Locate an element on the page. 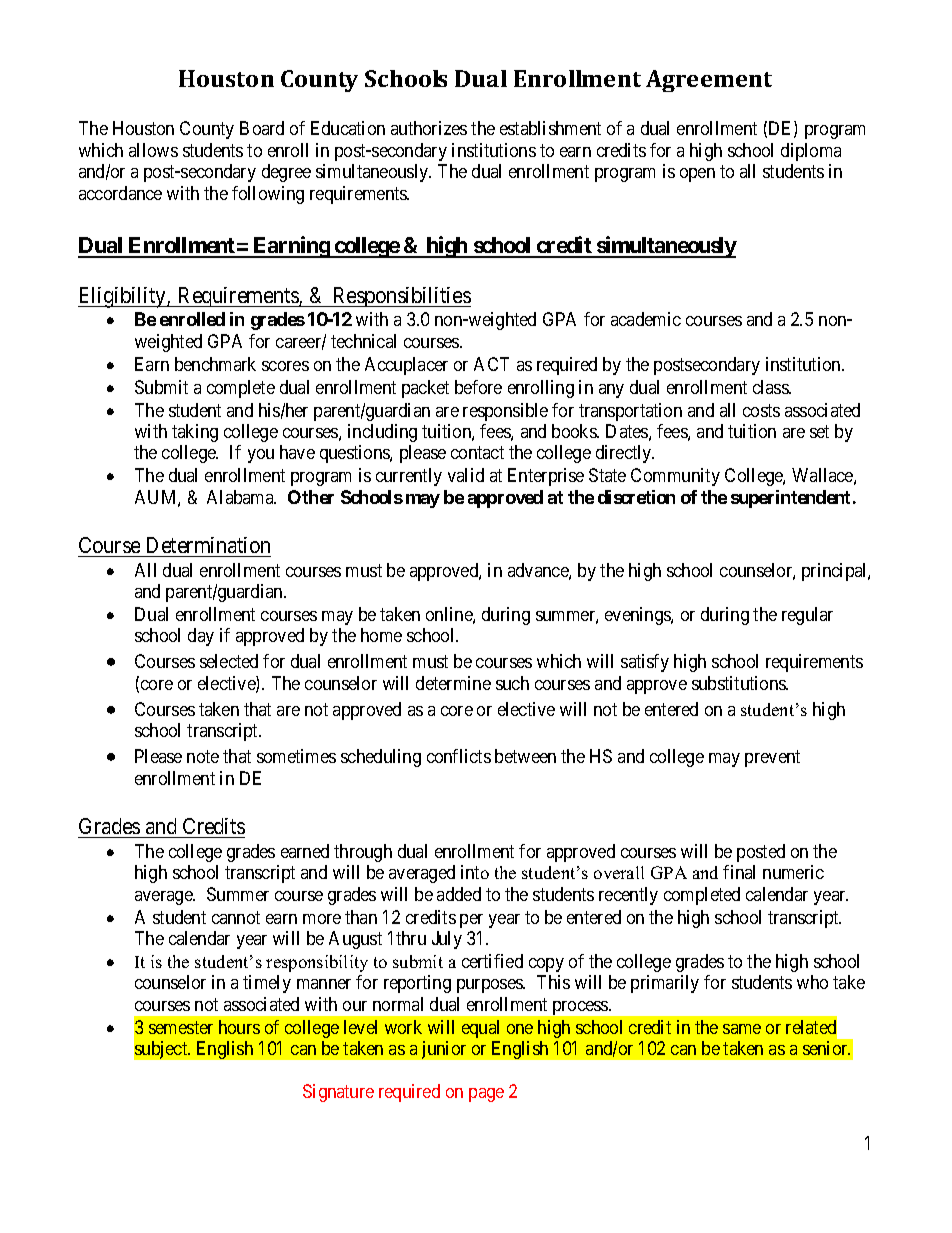  Board is located at coordinates (262, 128).
